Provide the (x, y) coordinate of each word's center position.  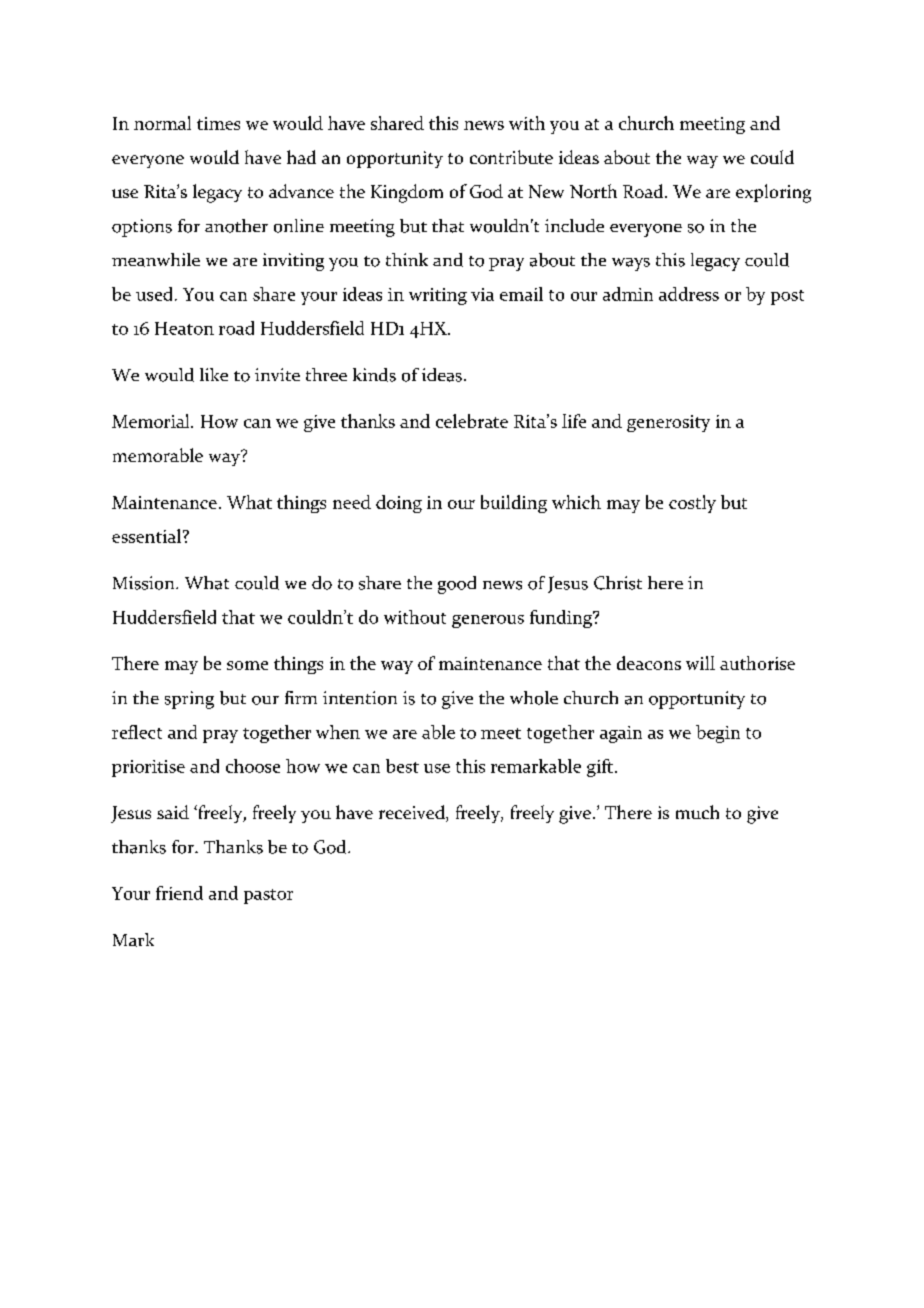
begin (718, 734)
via (482, 294)
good (457, 585)
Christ (618, 583)
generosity (668, 423)
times (218, 123)
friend (179, 893)
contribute (511, 157)
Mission (145, 583)
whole (534, 698)
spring (189, 700)
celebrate (472, 421)
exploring (773, 193)
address (689, 294)
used (154, 294)
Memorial (152, 421)
